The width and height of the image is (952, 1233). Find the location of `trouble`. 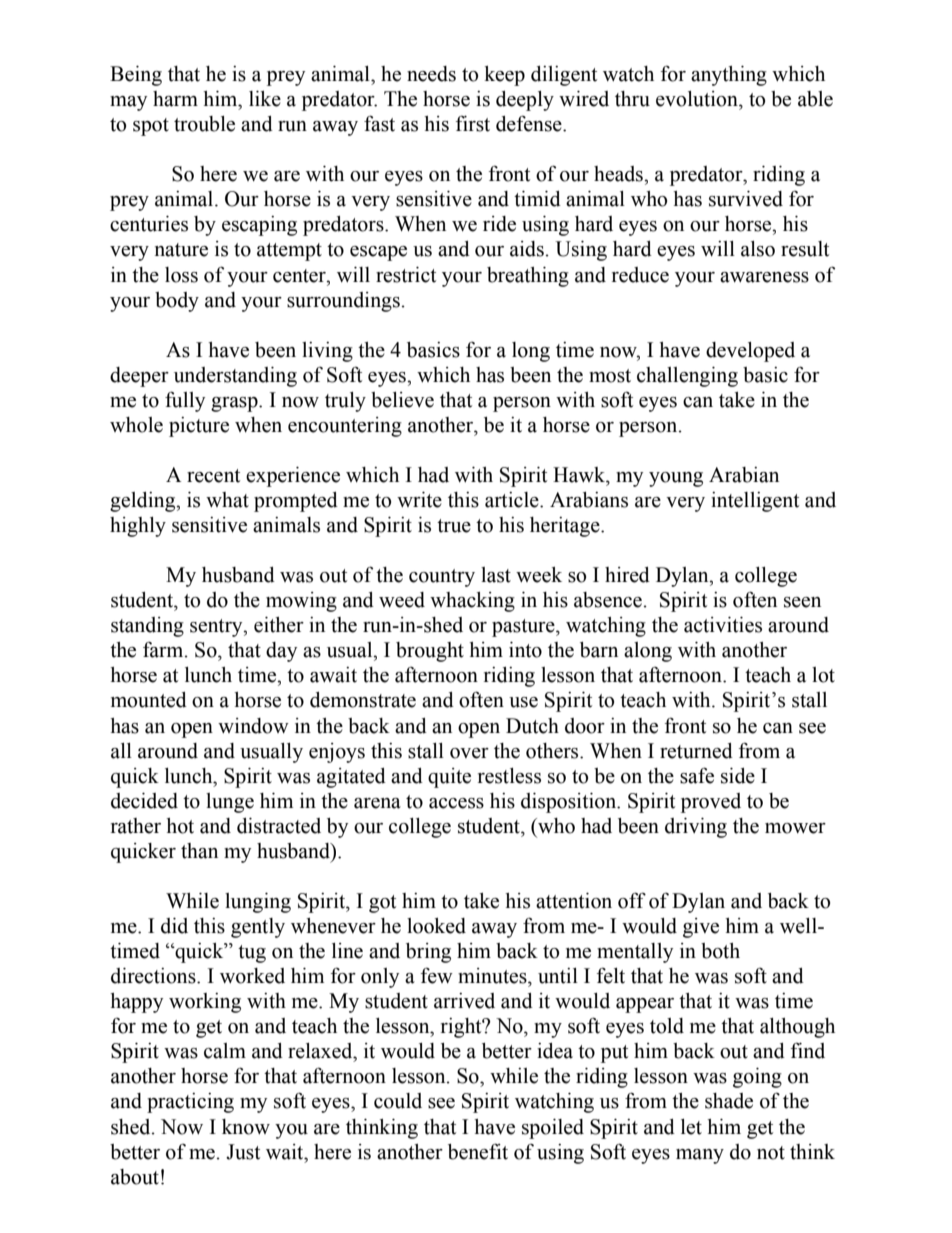

trouble is located at coordinates (204, 124).
